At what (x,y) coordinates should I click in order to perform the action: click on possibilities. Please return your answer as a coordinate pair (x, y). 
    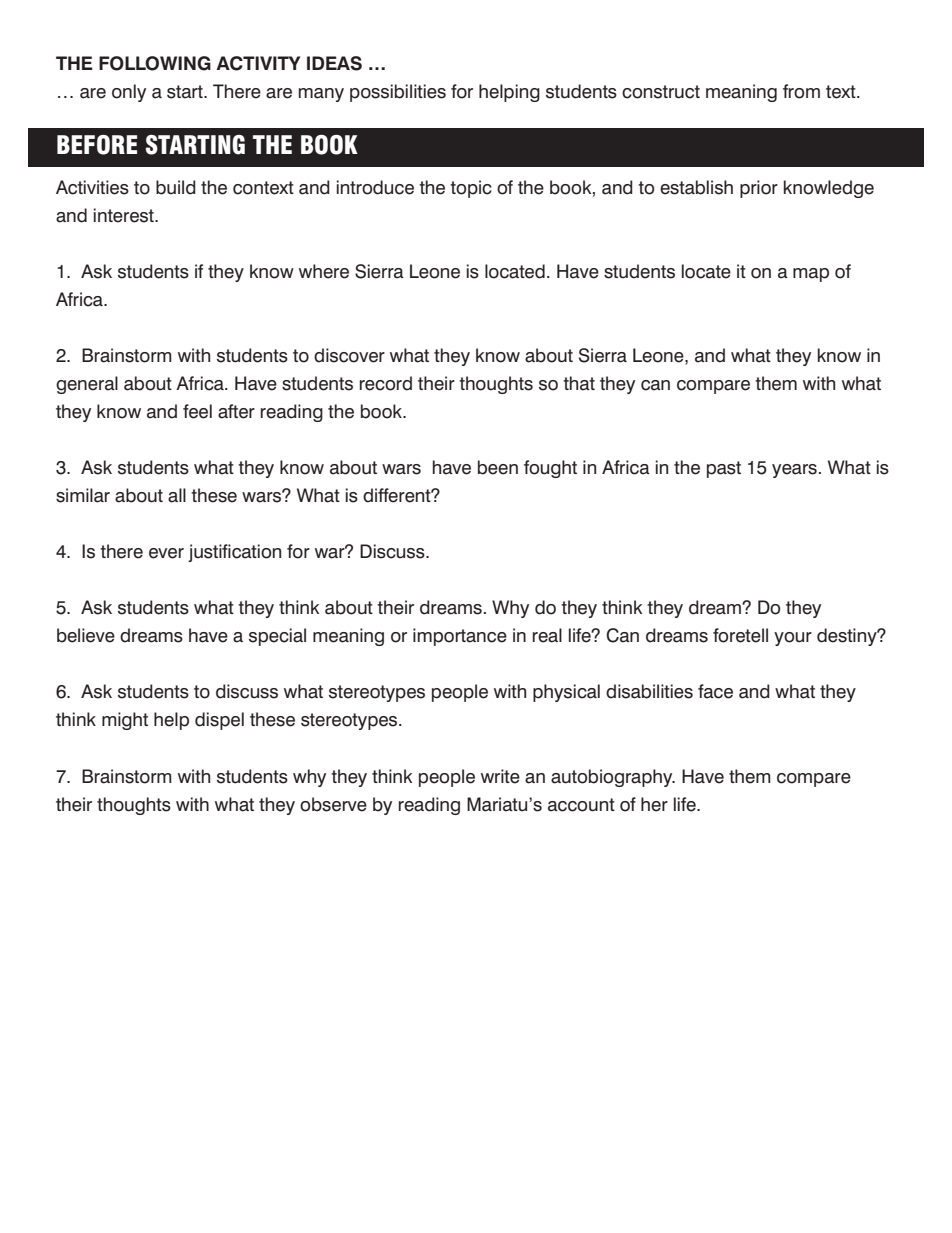
    Looking at the image, I should click on (398, 93).
